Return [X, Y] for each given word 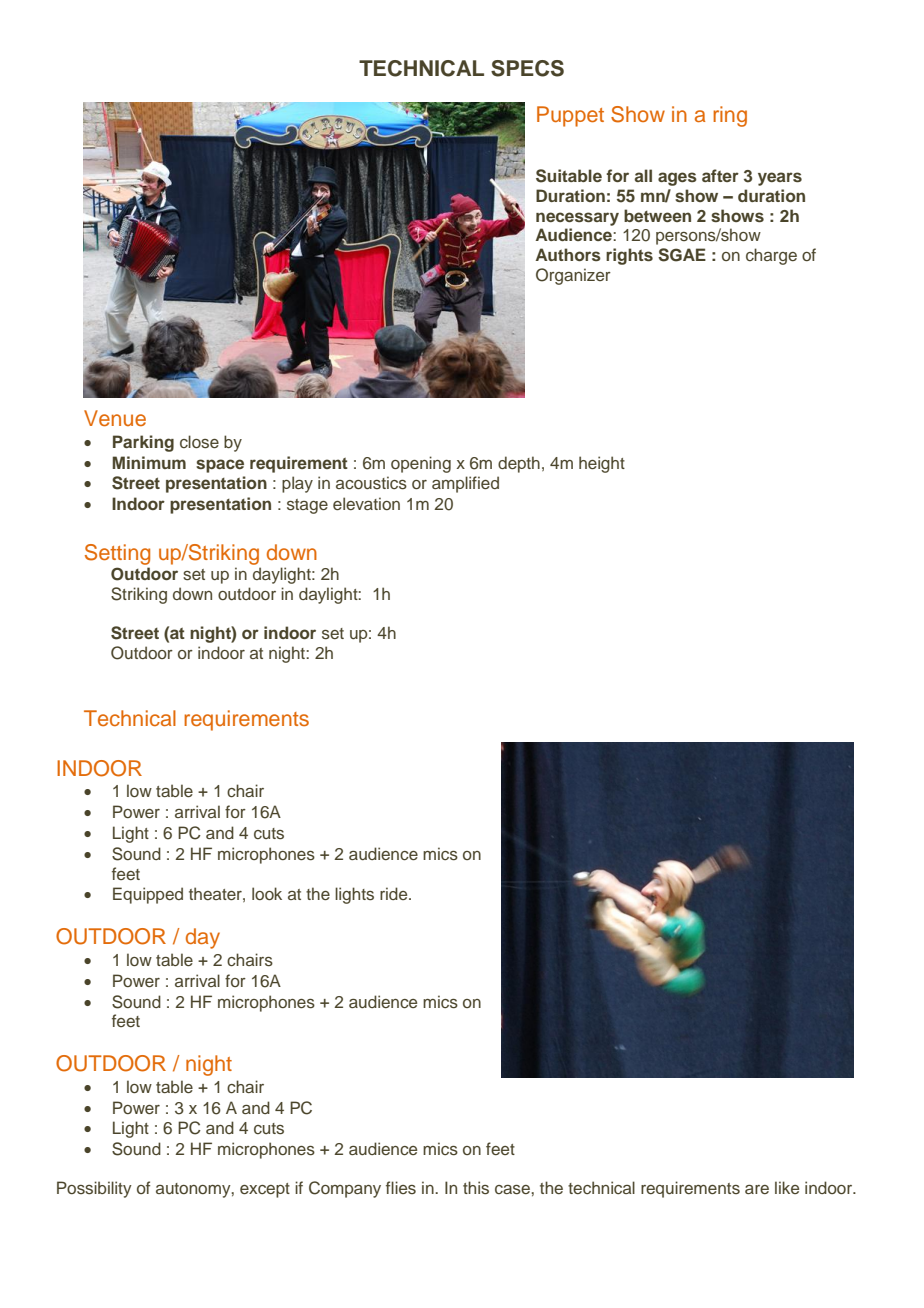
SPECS [527, 68]
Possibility [94, 1189]
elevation [366, 503]
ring [730, 116]
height [602, 464]
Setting [117, 554]
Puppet [570, 116]
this [476, 1188]
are [757, 1189]
